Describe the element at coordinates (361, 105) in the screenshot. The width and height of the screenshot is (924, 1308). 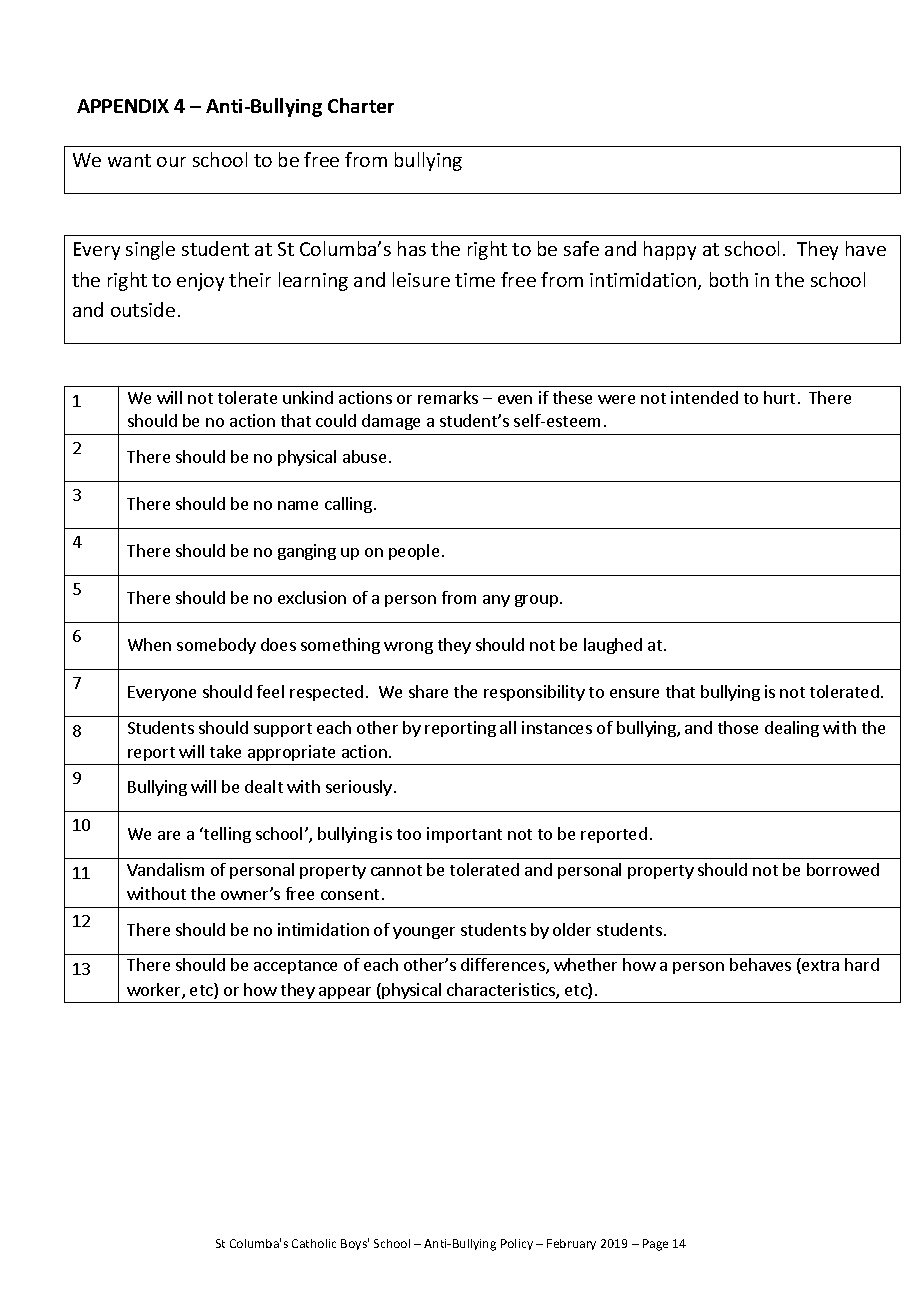
I see `Charter` at that location.
